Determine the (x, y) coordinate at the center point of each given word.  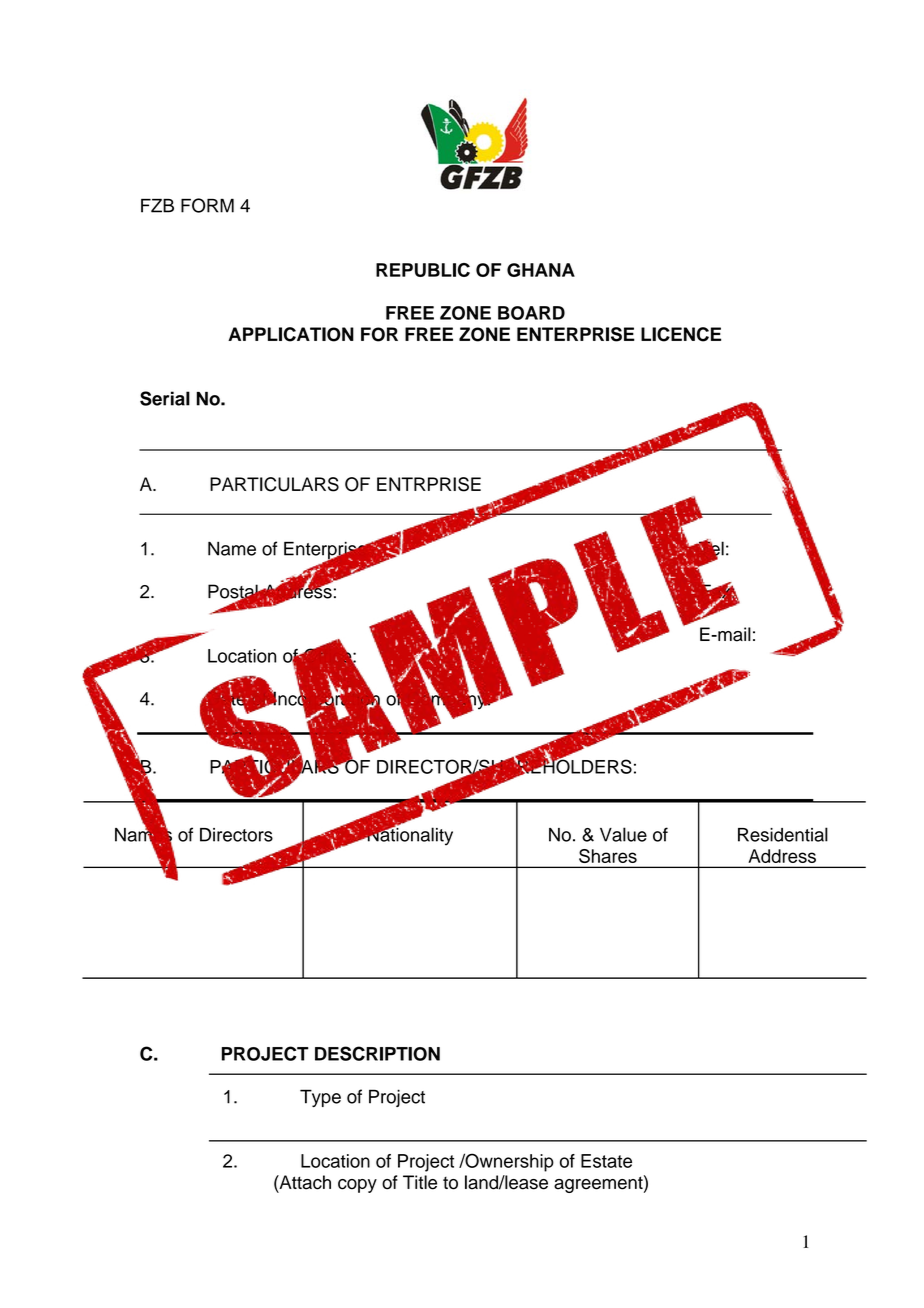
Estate (606, 1161)
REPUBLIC (423, 270)
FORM (207, 205)
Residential (783, 834)
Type (320, 1098)
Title (420, 1182)
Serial (165, 398)
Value (623, 834)
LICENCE (681, 334)
